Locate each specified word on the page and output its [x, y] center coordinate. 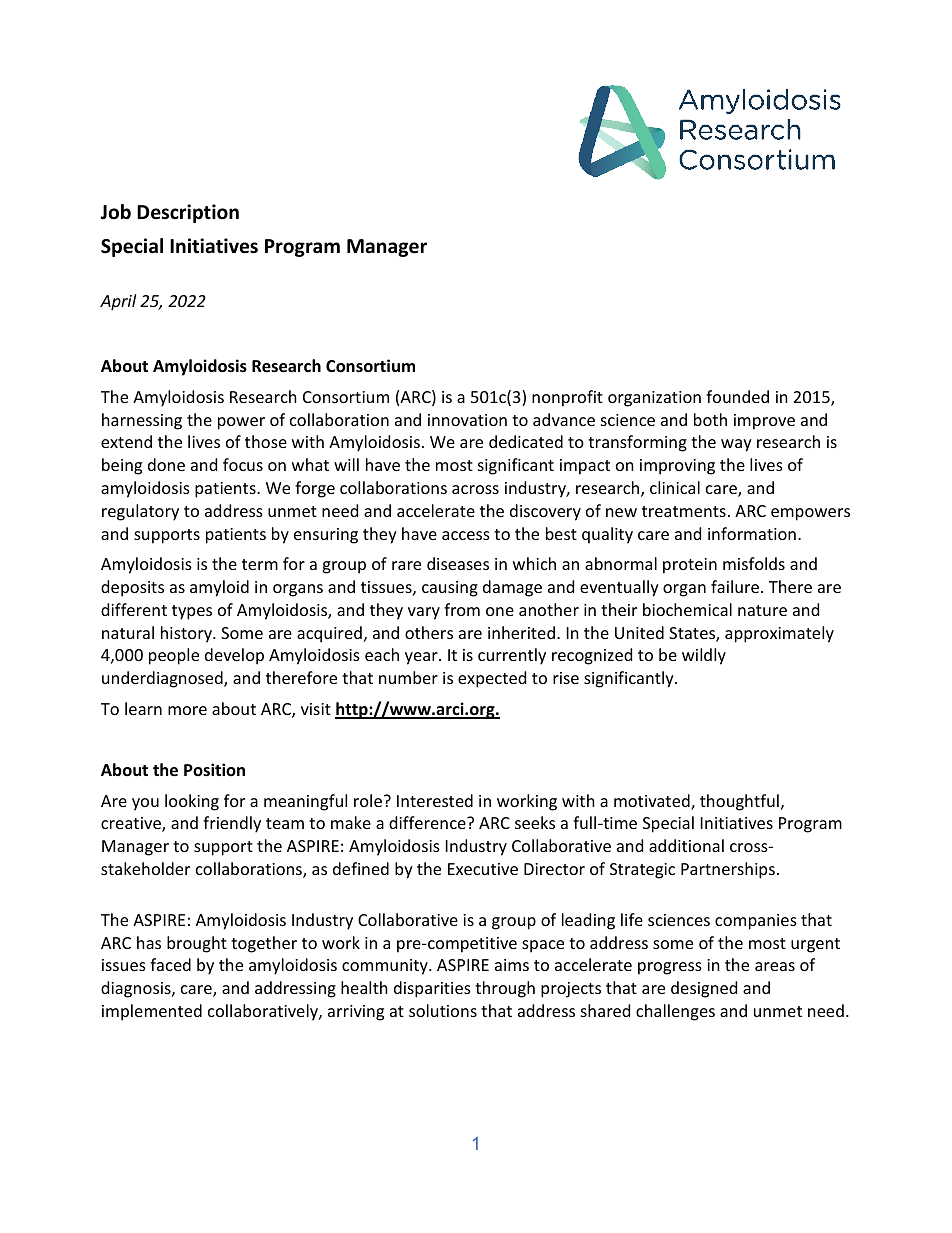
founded [737, 396]
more [187, 710]
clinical [675, 487]
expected [492, 679]
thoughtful [739, 802]
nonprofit [567, 398]
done [166, 464]
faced [170, 964]
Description [188, 213]
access [466, 535]
